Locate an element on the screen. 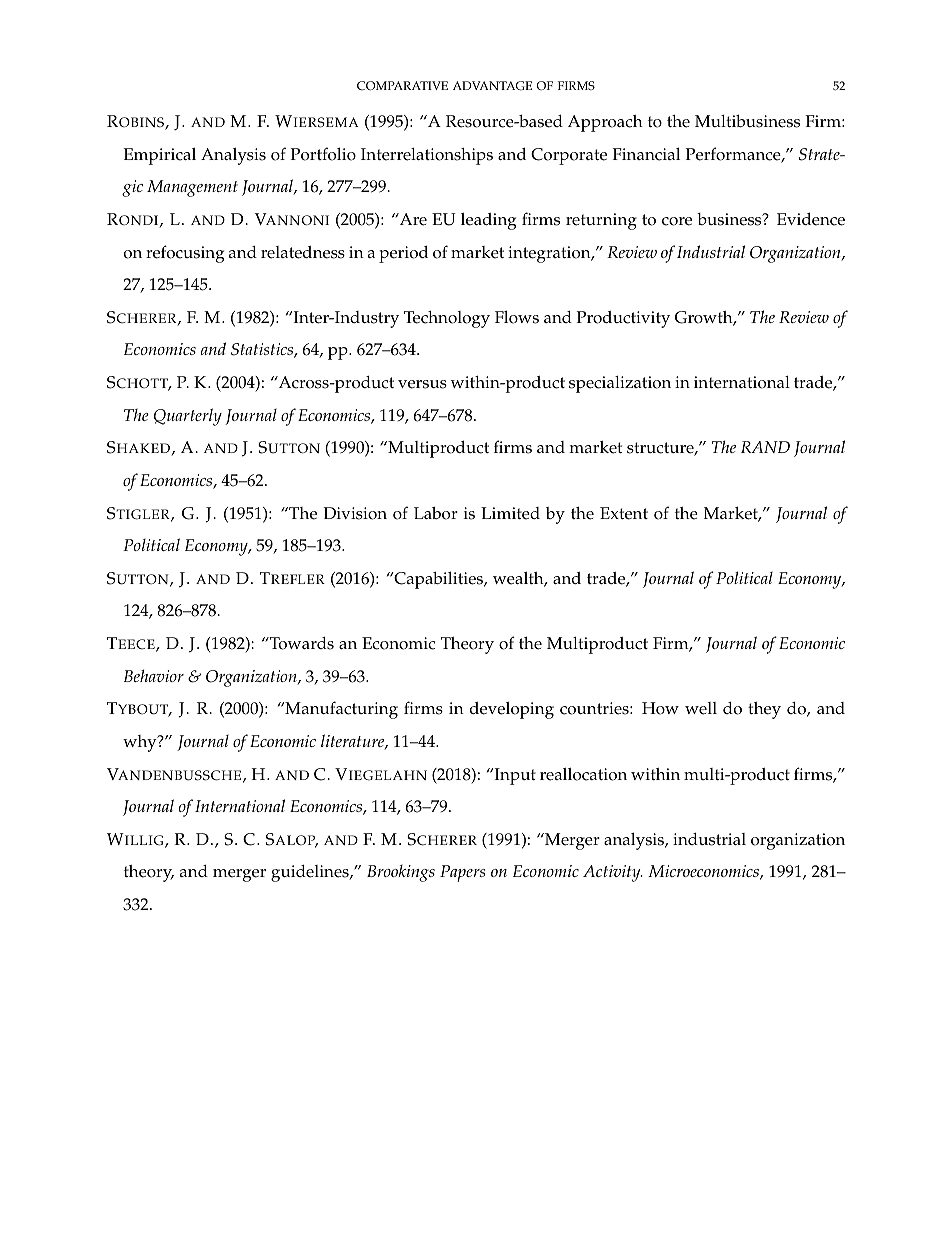  well is located at coordinates (701, 708).
